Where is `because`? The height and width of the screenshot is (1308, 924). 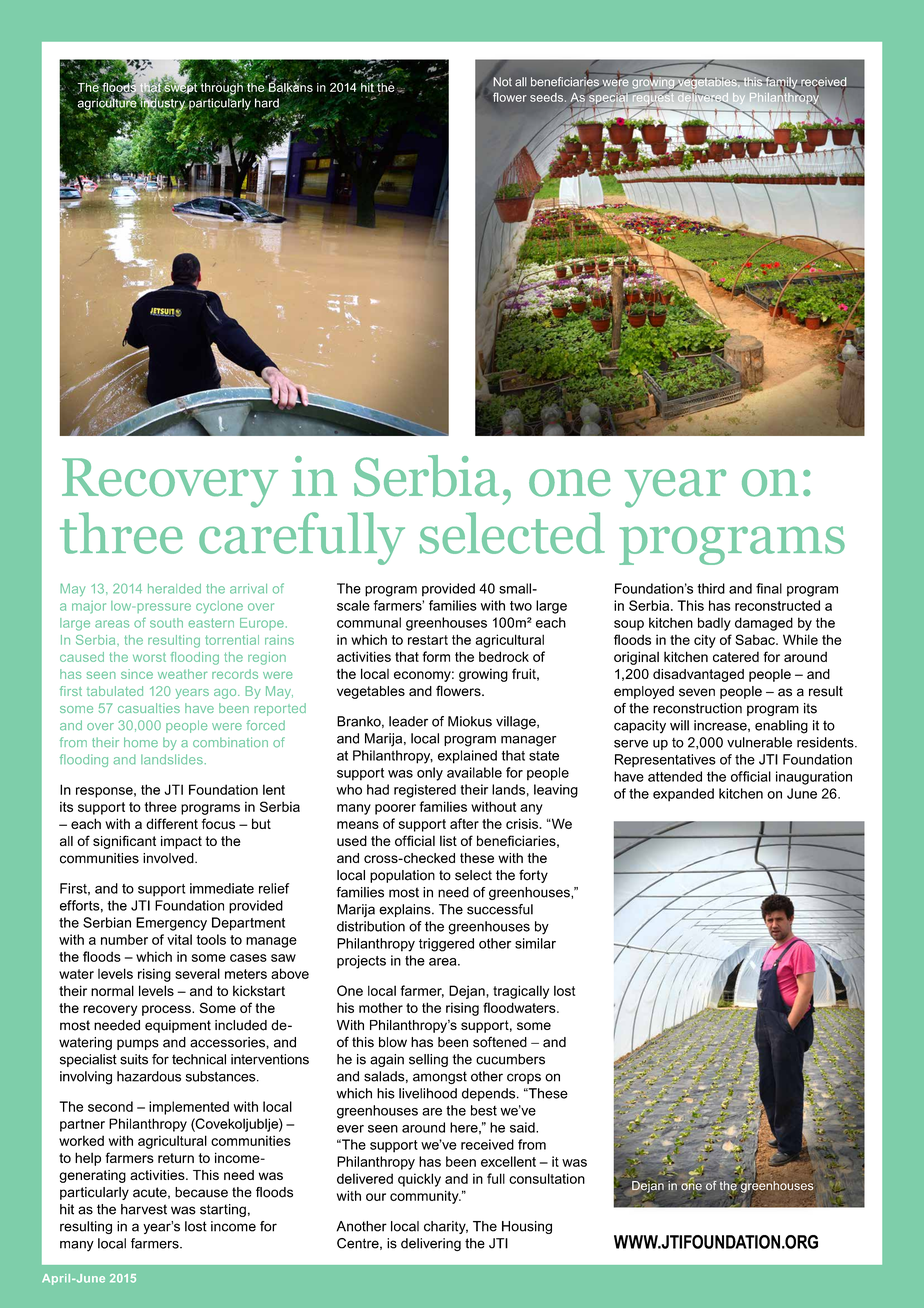
because is located at coordinates (201, 1192).
